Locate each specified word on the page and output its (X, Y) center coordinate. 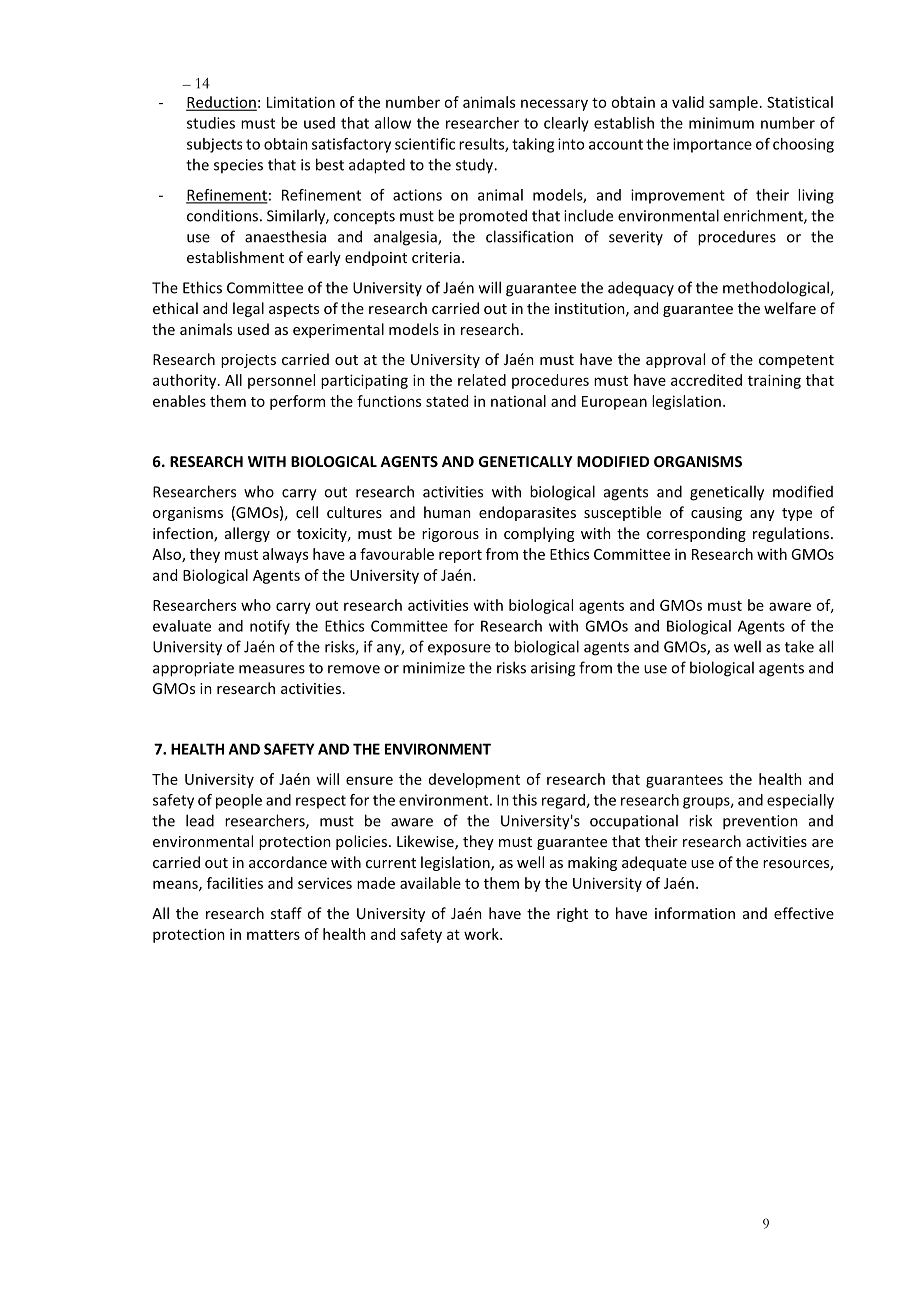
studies (211, 123)
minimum (721, 123)
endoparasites (527, 513)
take (799, 646)
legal (248, 309)
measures (272, 669)
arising (553, 669)
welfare (790, 308)
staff (286, 913)
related (482, 380)
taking (533, 145)
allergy (247, 534)
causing (716, 514)
